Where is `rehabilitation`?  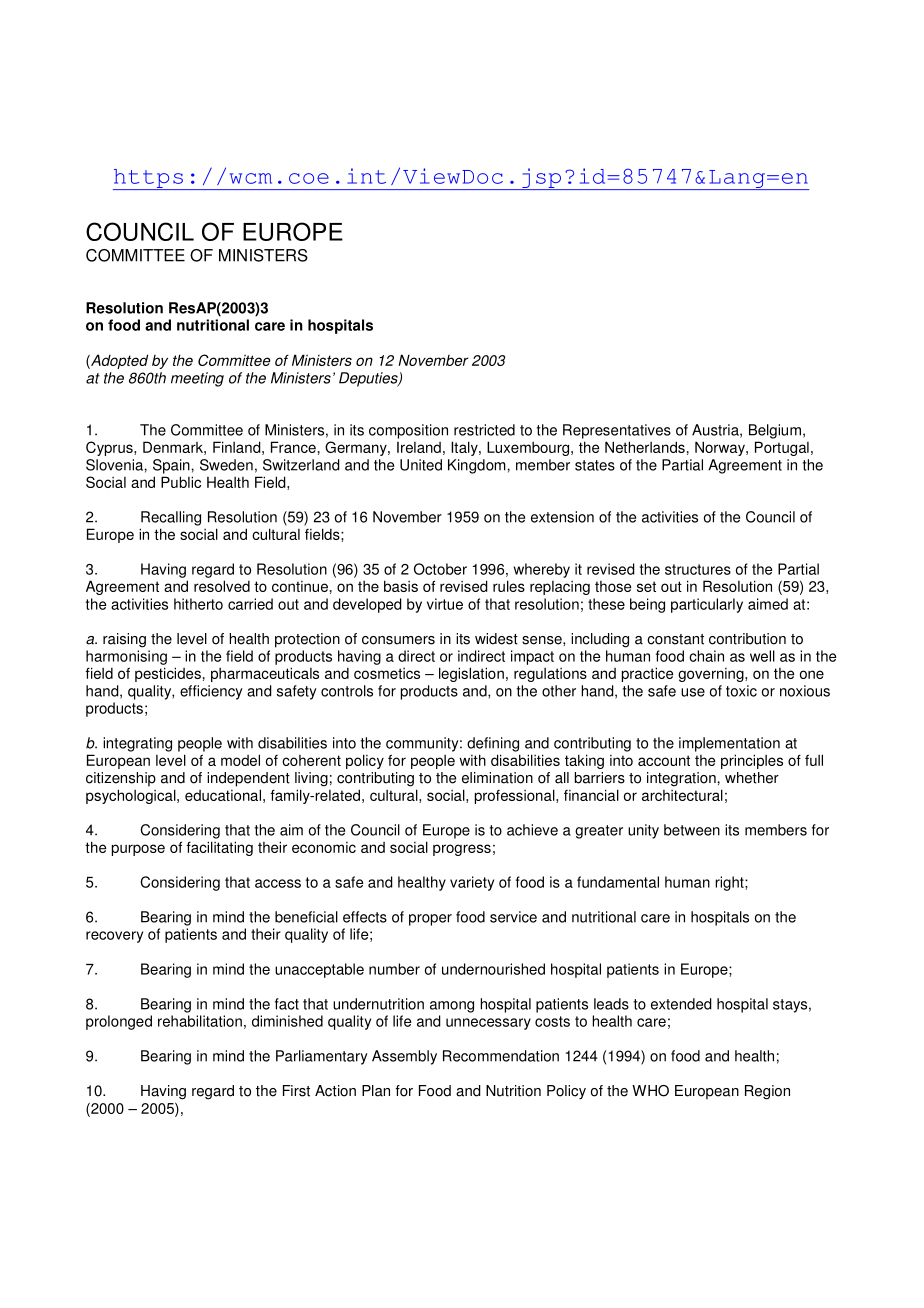 rehabilitation is located at coordinates (200, 1021).
